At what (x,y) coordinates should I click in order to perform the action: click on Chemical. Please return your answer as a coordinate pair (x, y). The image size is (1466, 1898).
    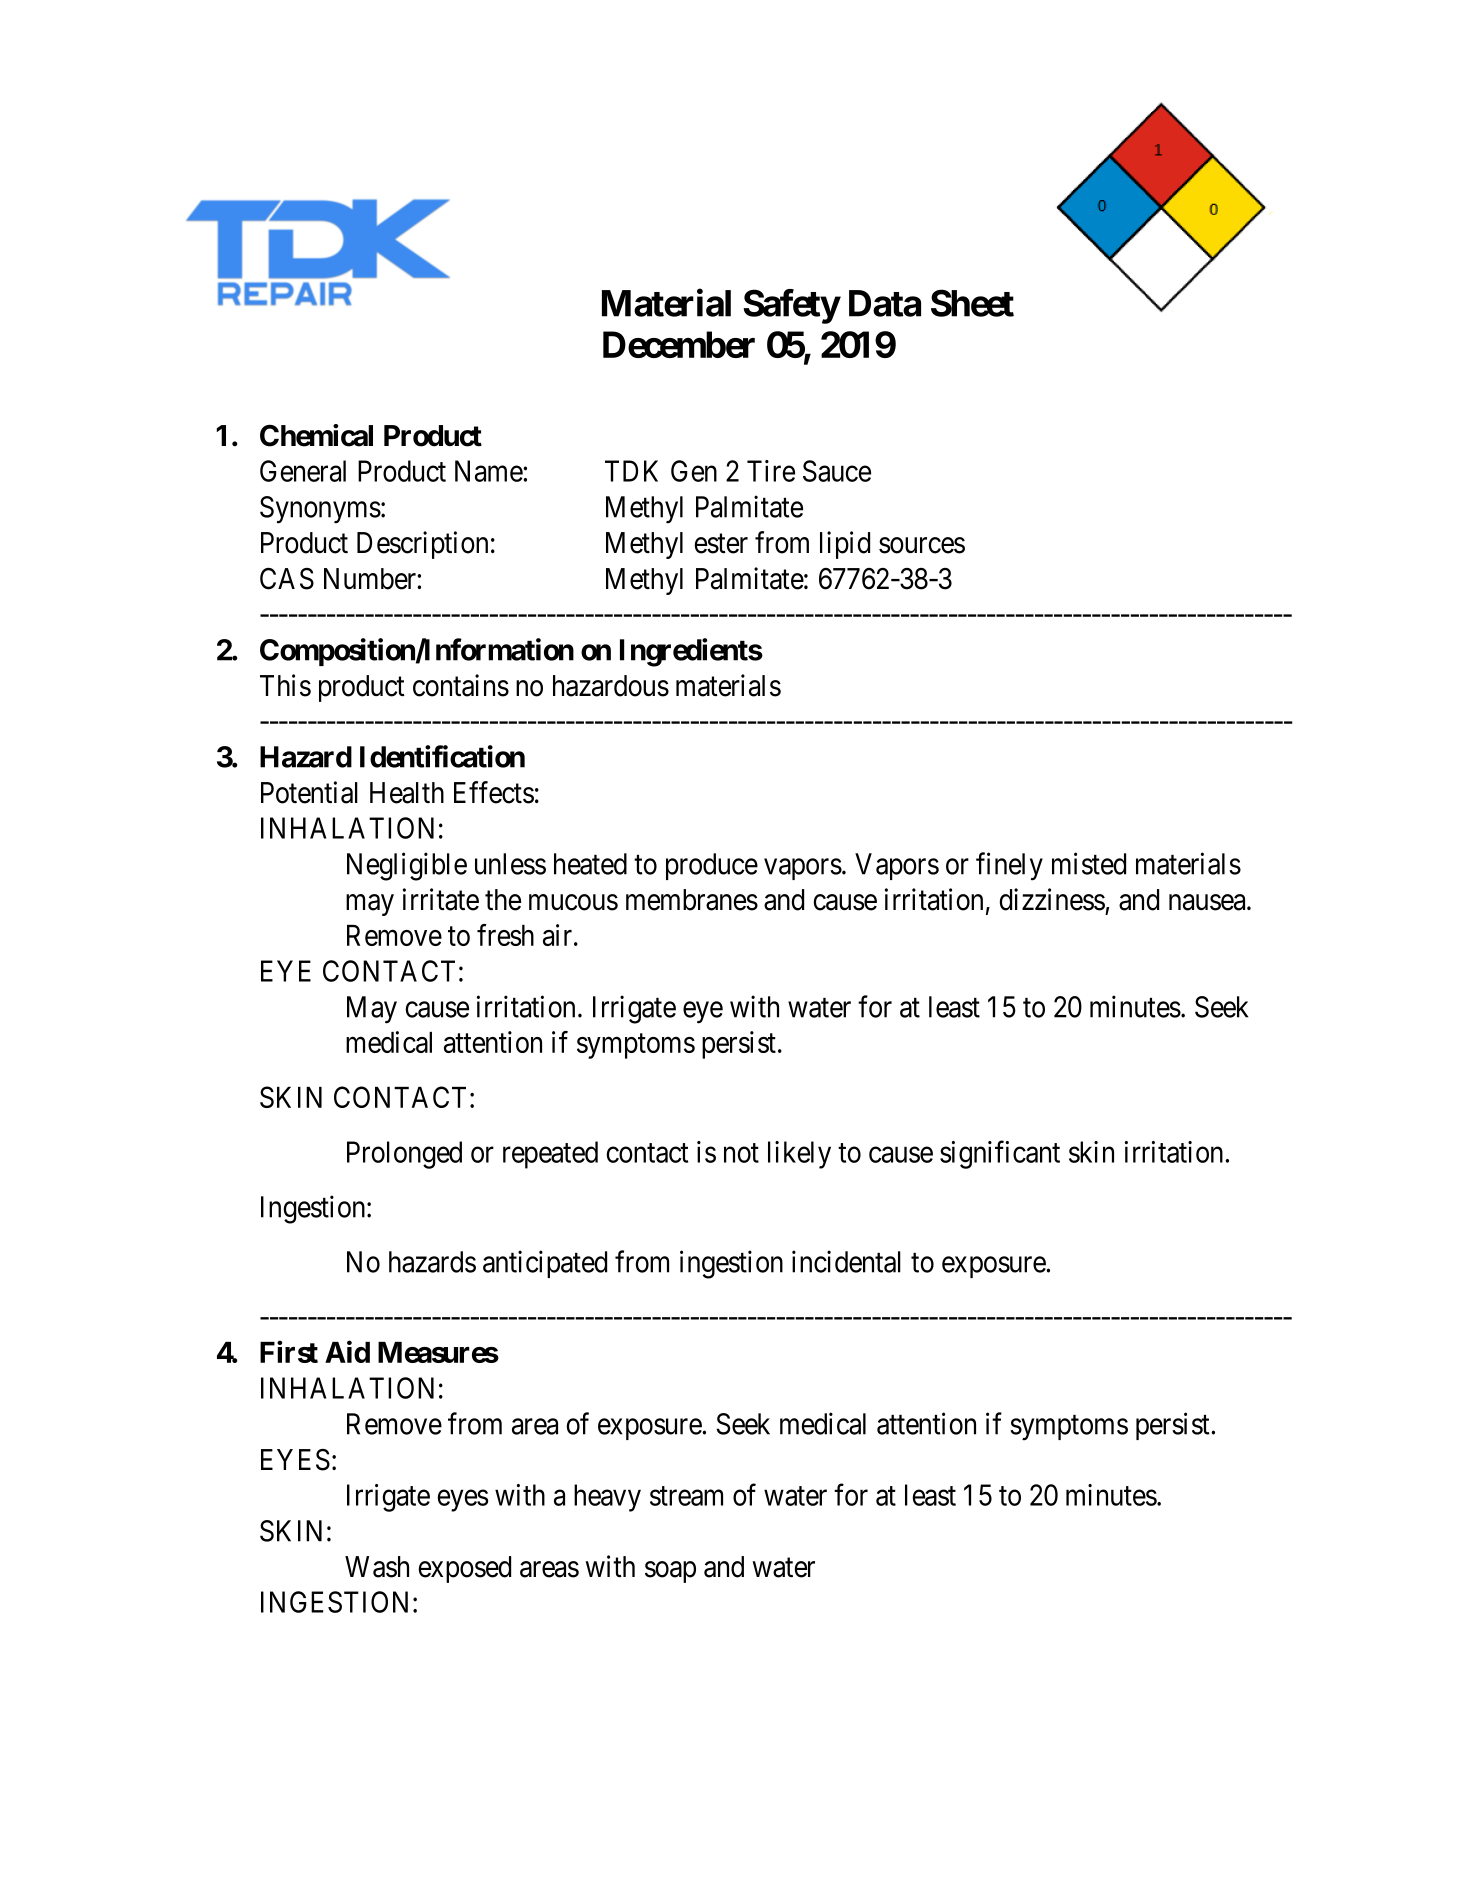
    Looking at the image, I should click on (316, 435).
